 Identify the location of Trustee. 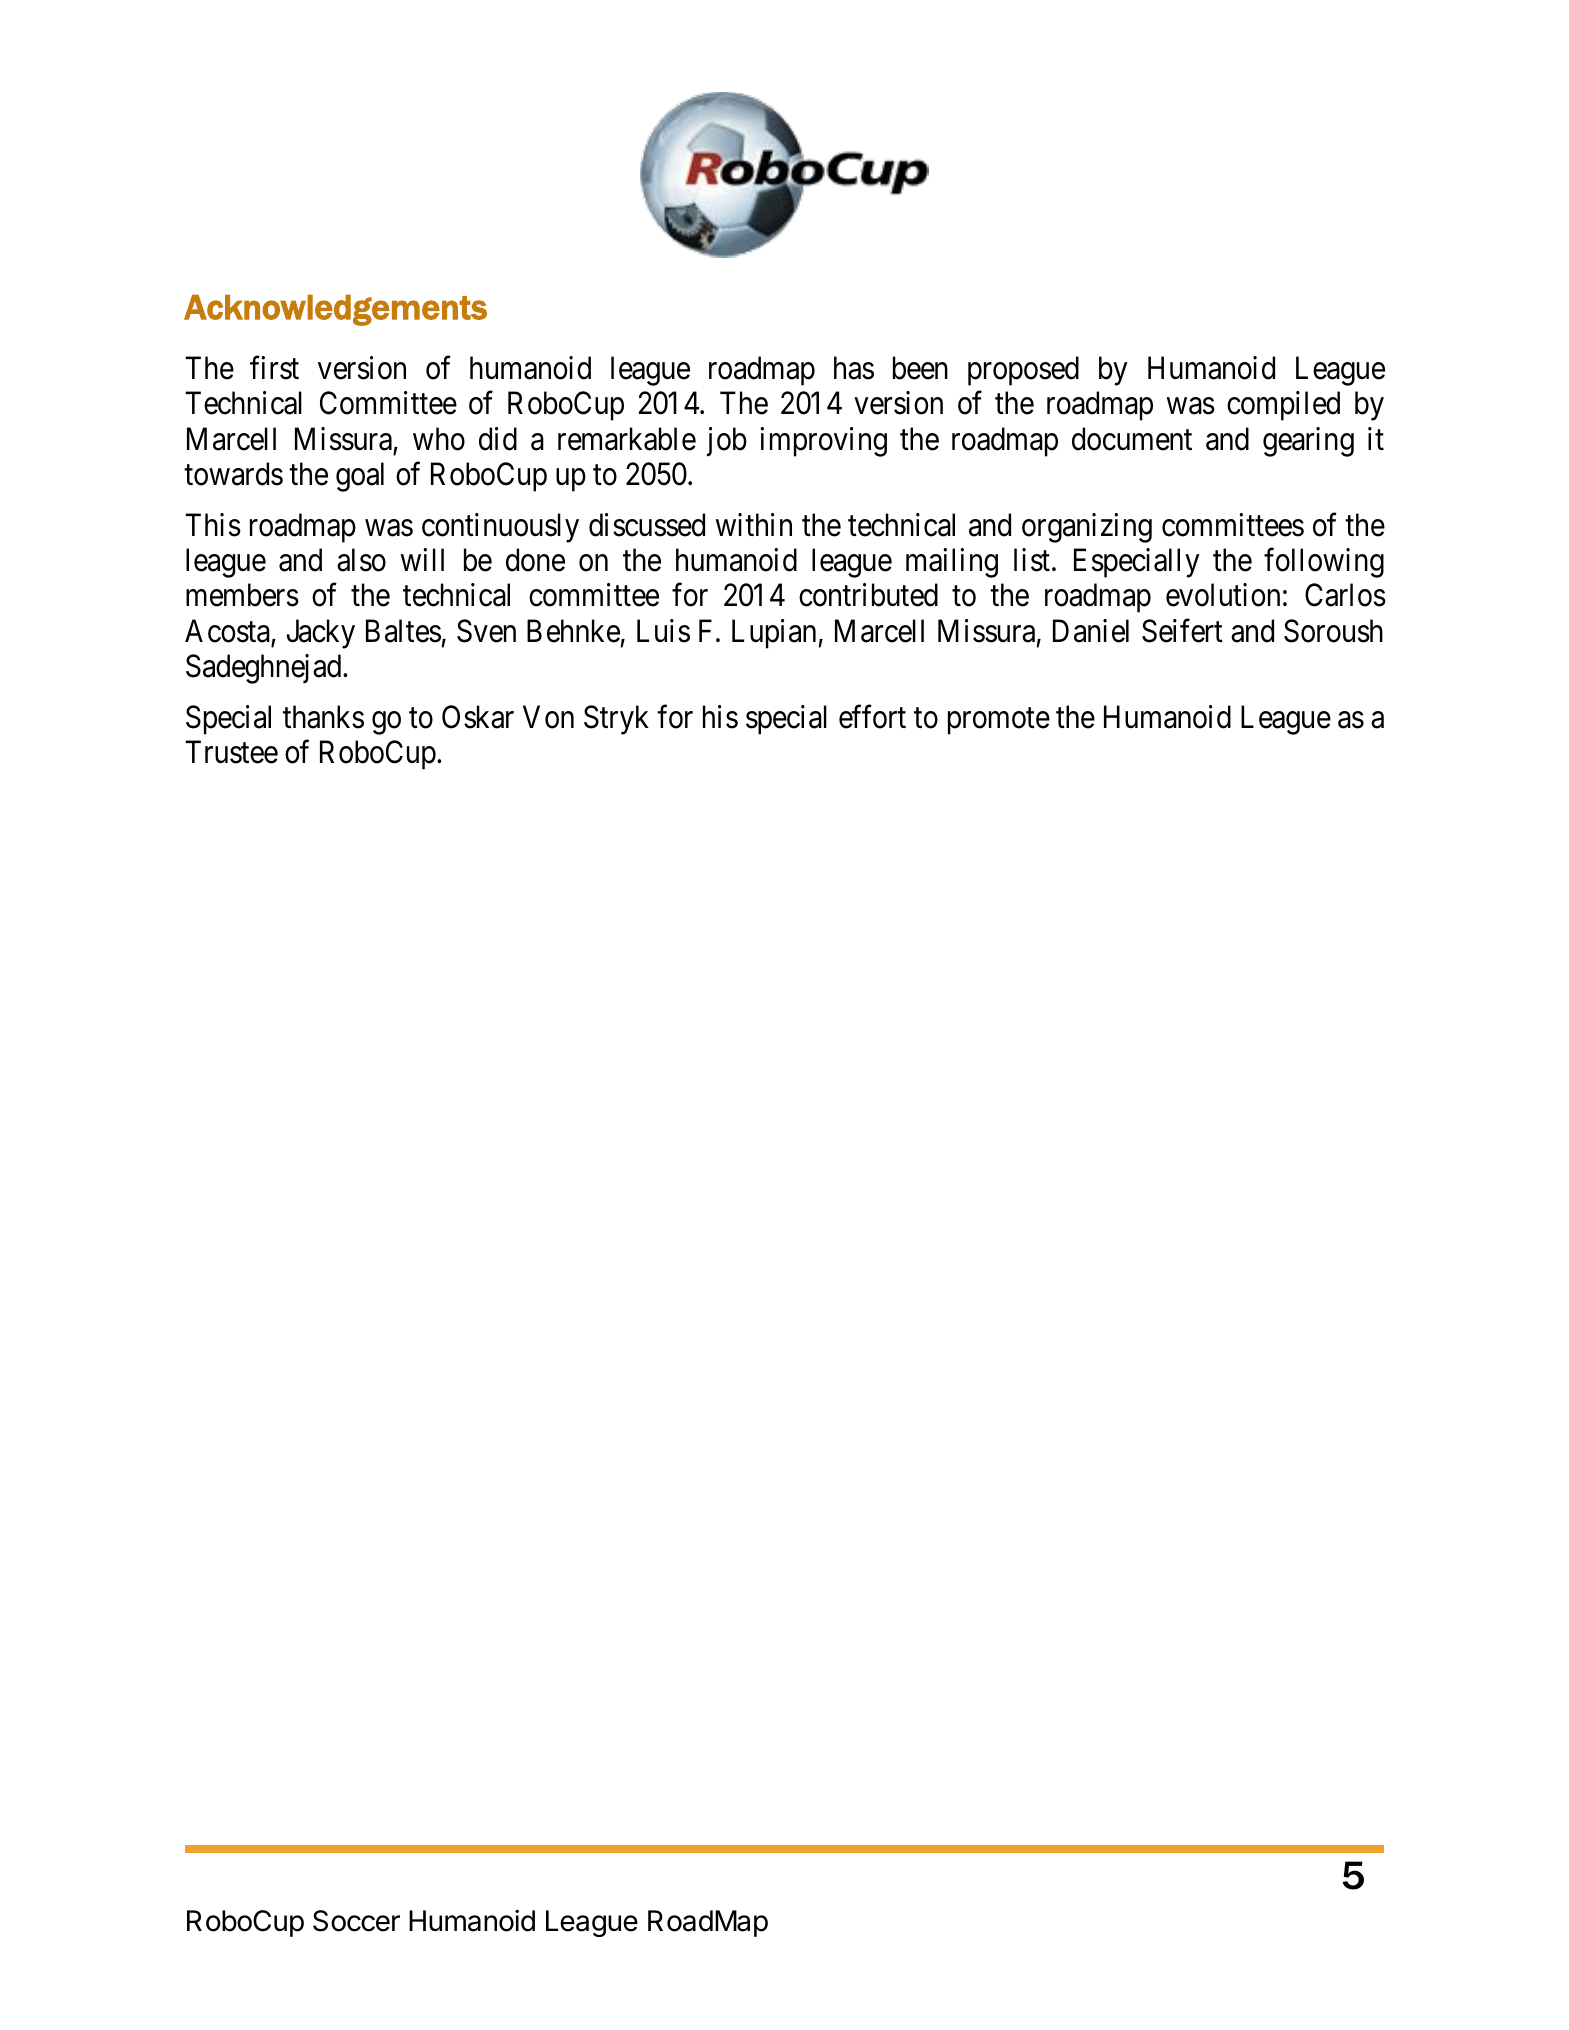
(232, 752).
